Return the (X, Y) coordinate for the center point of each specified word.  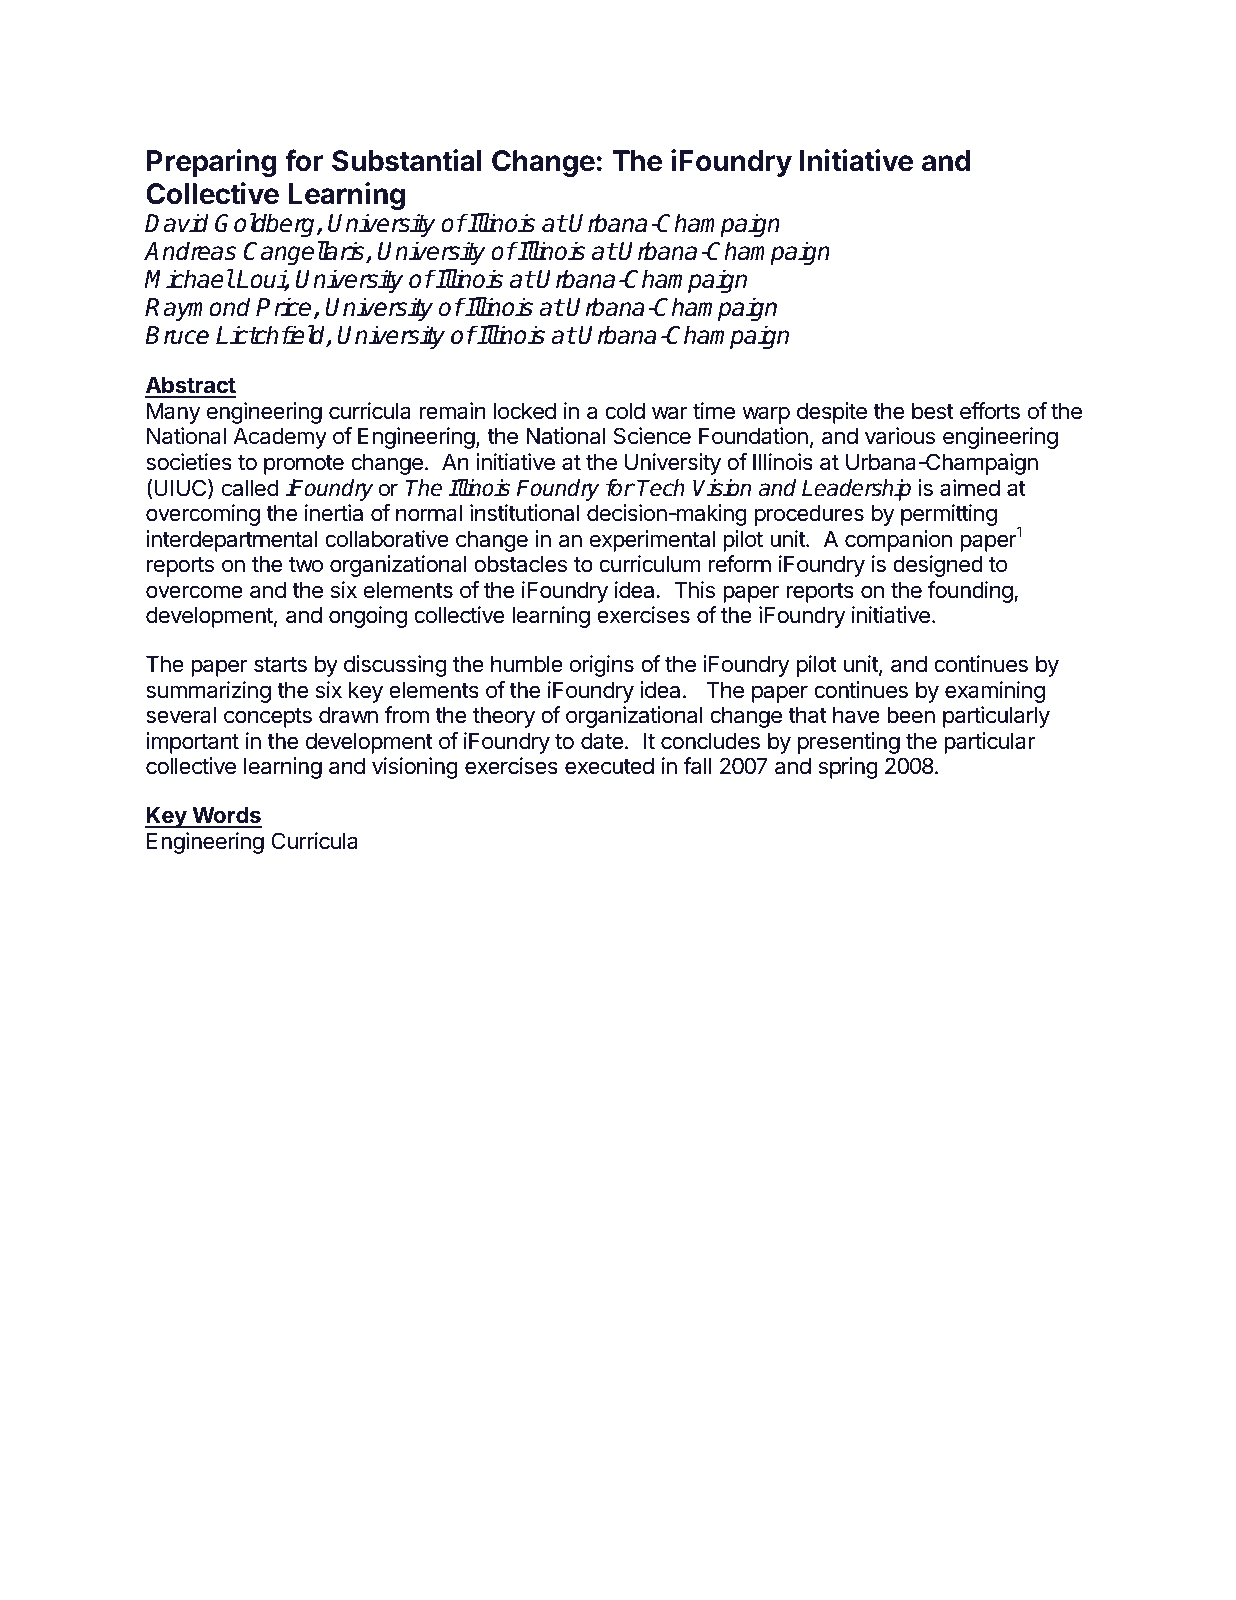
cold (625, 411)
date (602, 741)
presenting (849, 743)
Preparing (212, 163)
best (933, 411)
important (192, 743)
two (306, 565)
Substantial (406, 160)
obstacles (520, 564)
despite (832, 413)
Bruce (177, 335)
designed (938, 566)
